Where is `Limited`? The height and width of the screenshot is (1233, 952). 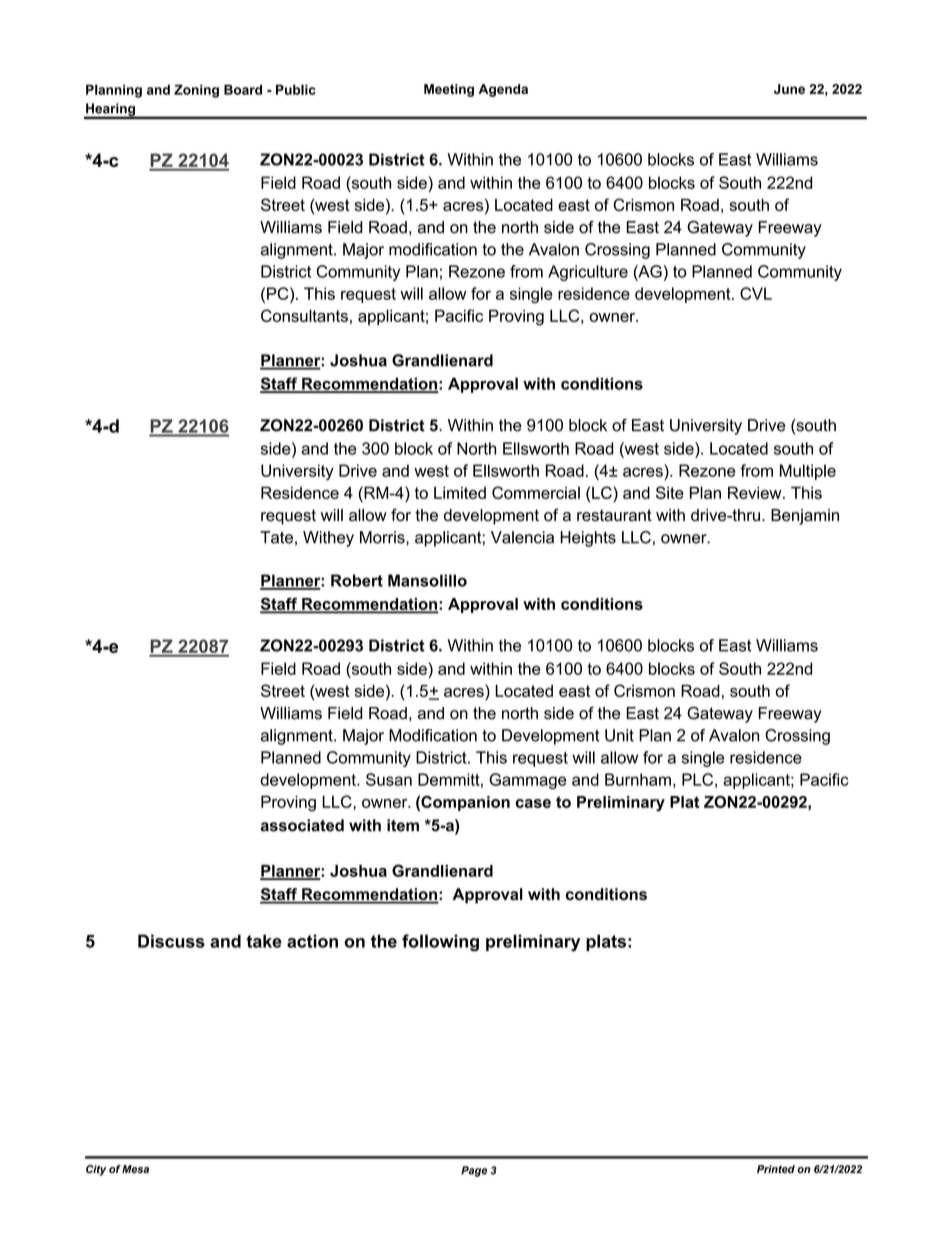
Limited is located at coordinates (460, 493).
